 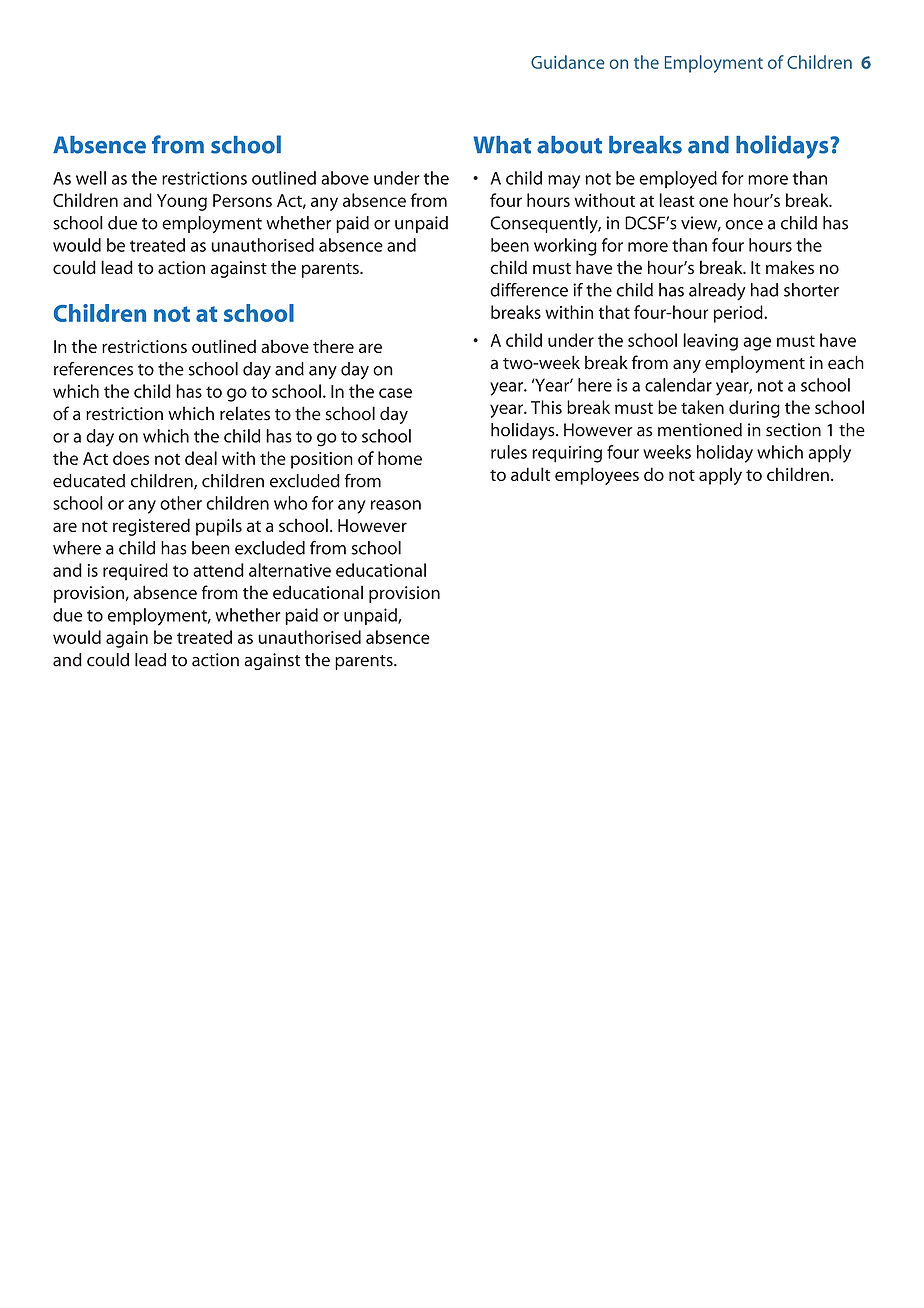 What do you see at coordinates (569, 145) in the page?
I see `about` at bounding box center [569, 145].
